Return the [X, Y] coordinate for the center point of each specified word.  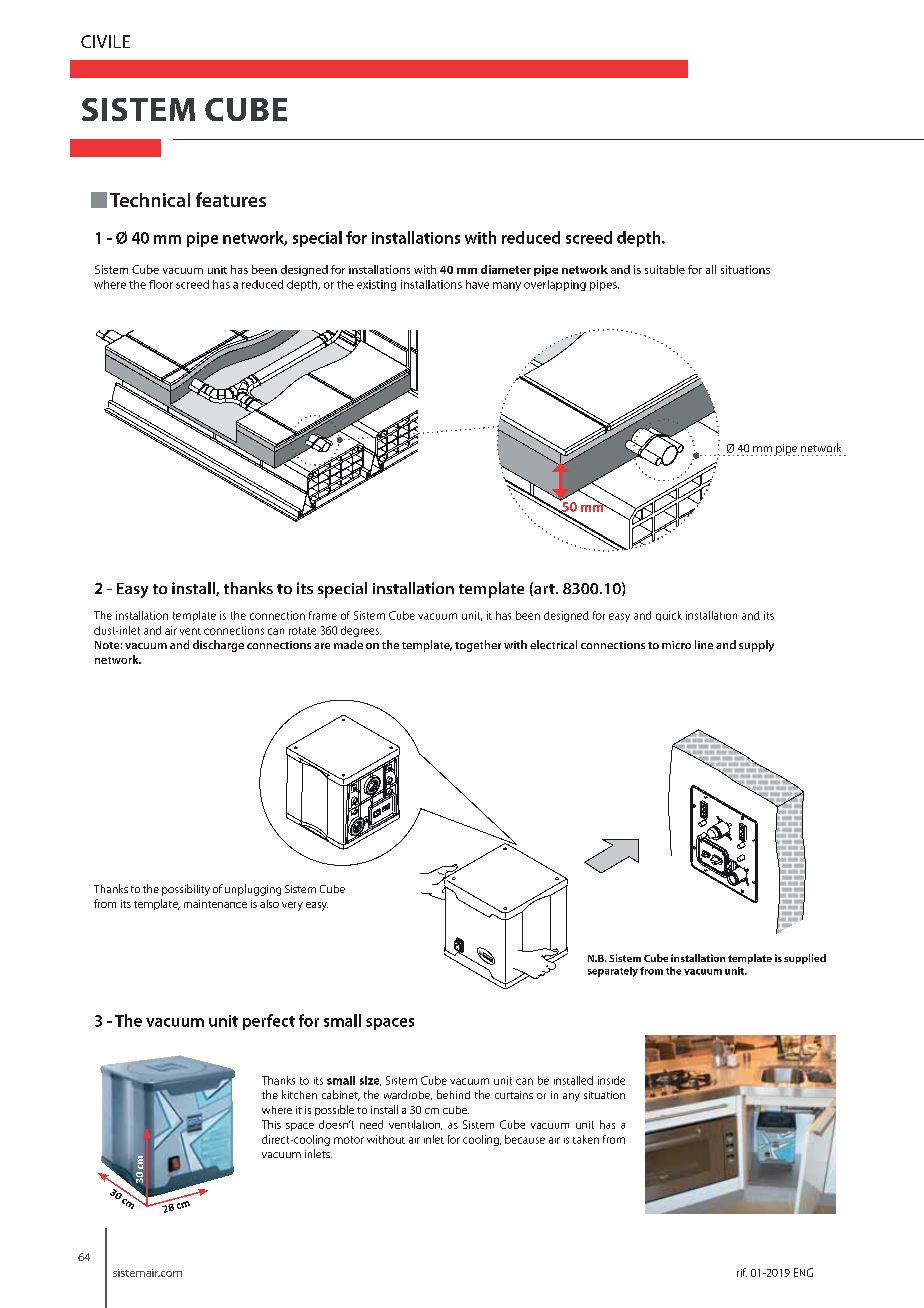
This [271, 1124]
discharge [218, 646]
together [478, 646]
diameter [506, 269]
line [704, 644]
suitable [665, 269]
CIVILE [105, 41]
